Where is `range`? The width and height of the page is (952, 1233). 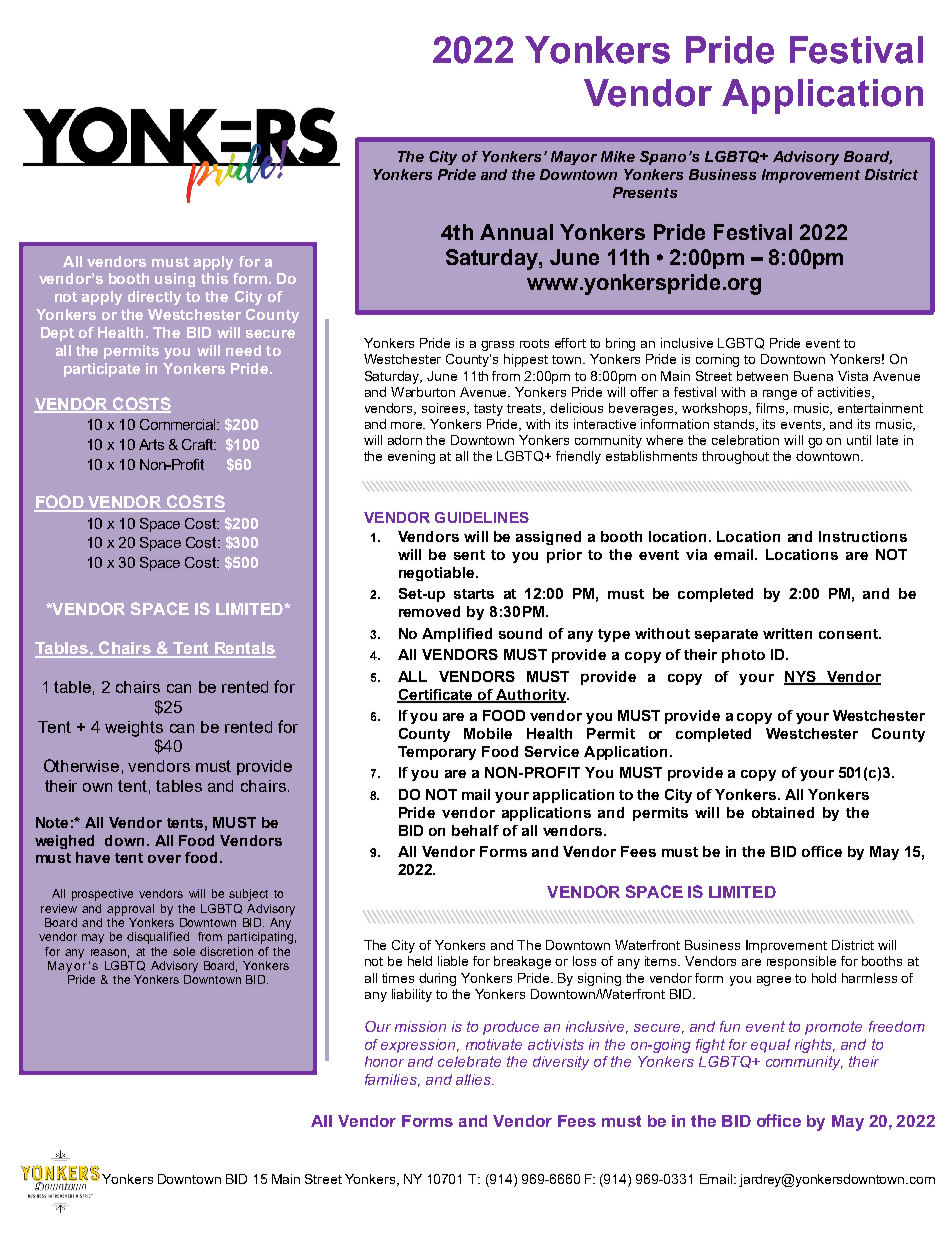 range is located at coordinates (780, 395).
